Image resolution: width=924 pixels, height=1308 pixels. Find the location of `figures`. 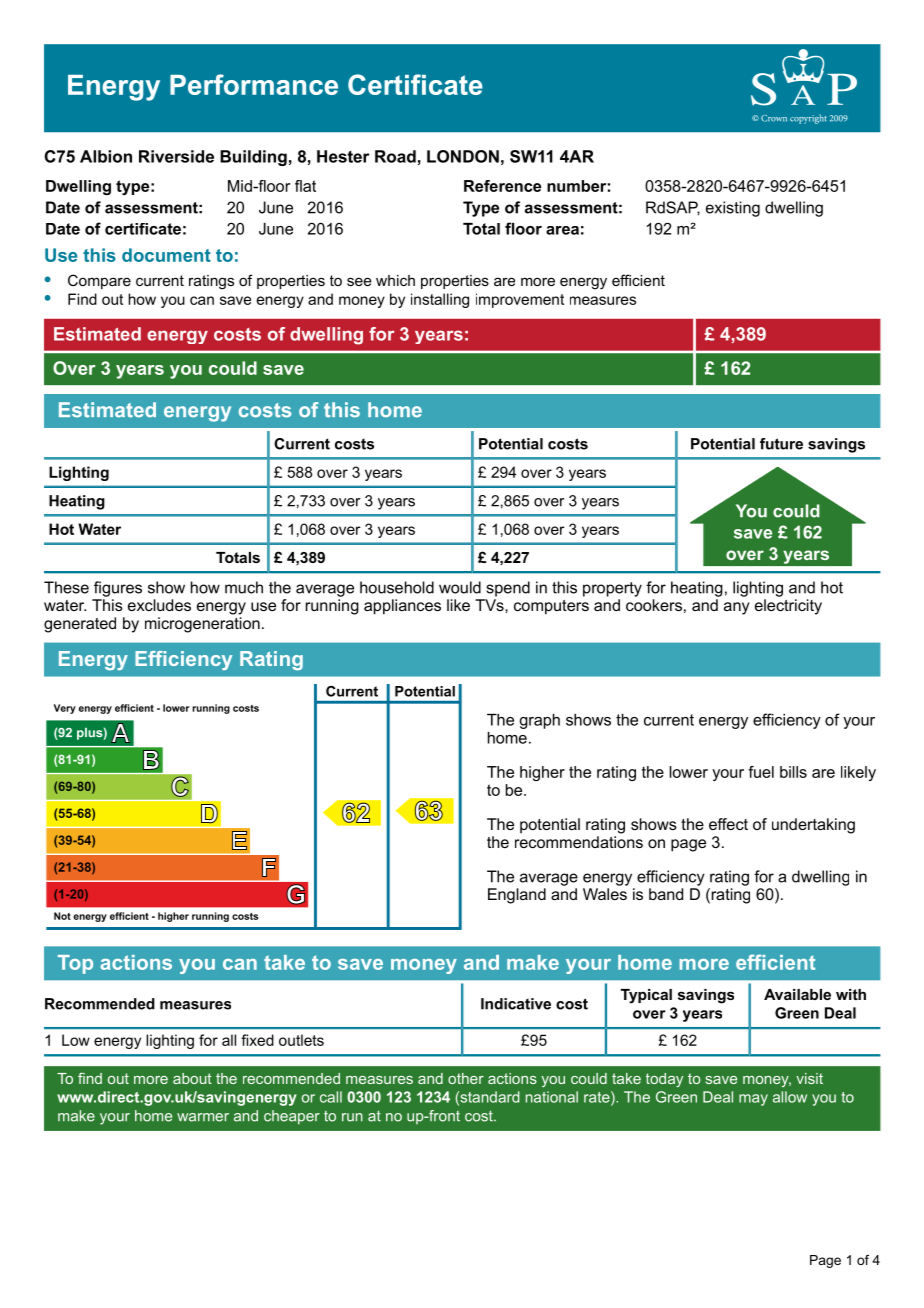

figures is located at coordinates (118, 589).
